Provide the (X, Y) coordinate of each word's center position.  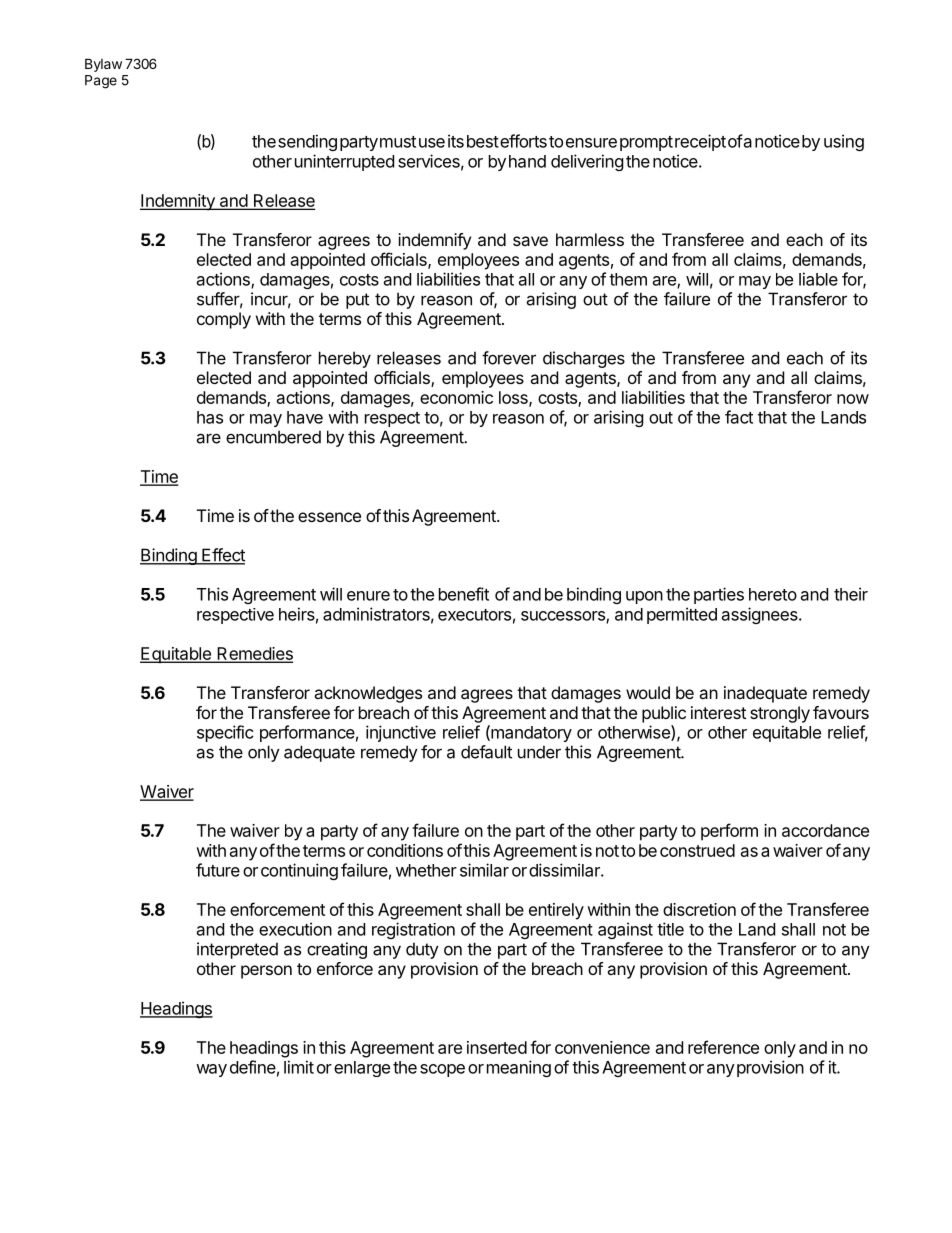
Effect (222, 556)
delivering (587, 162)
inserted (497, 1047)
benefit (464, 594)
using (844, 142)
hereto (773, 594)
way (211, 1070)
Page (101, 82)
